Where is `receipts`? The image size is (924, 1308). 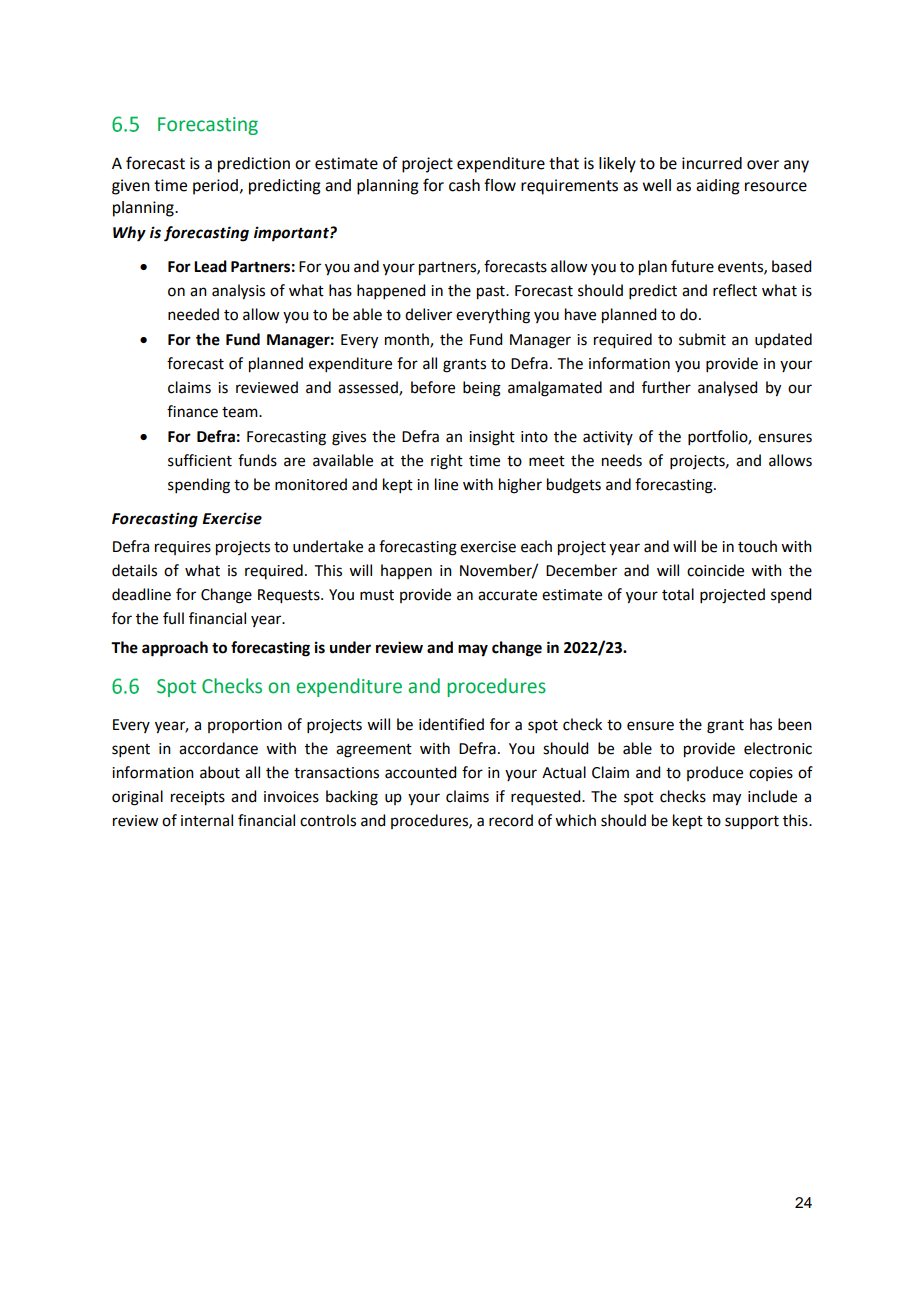
receipts is located at coordinates (198, 798).
